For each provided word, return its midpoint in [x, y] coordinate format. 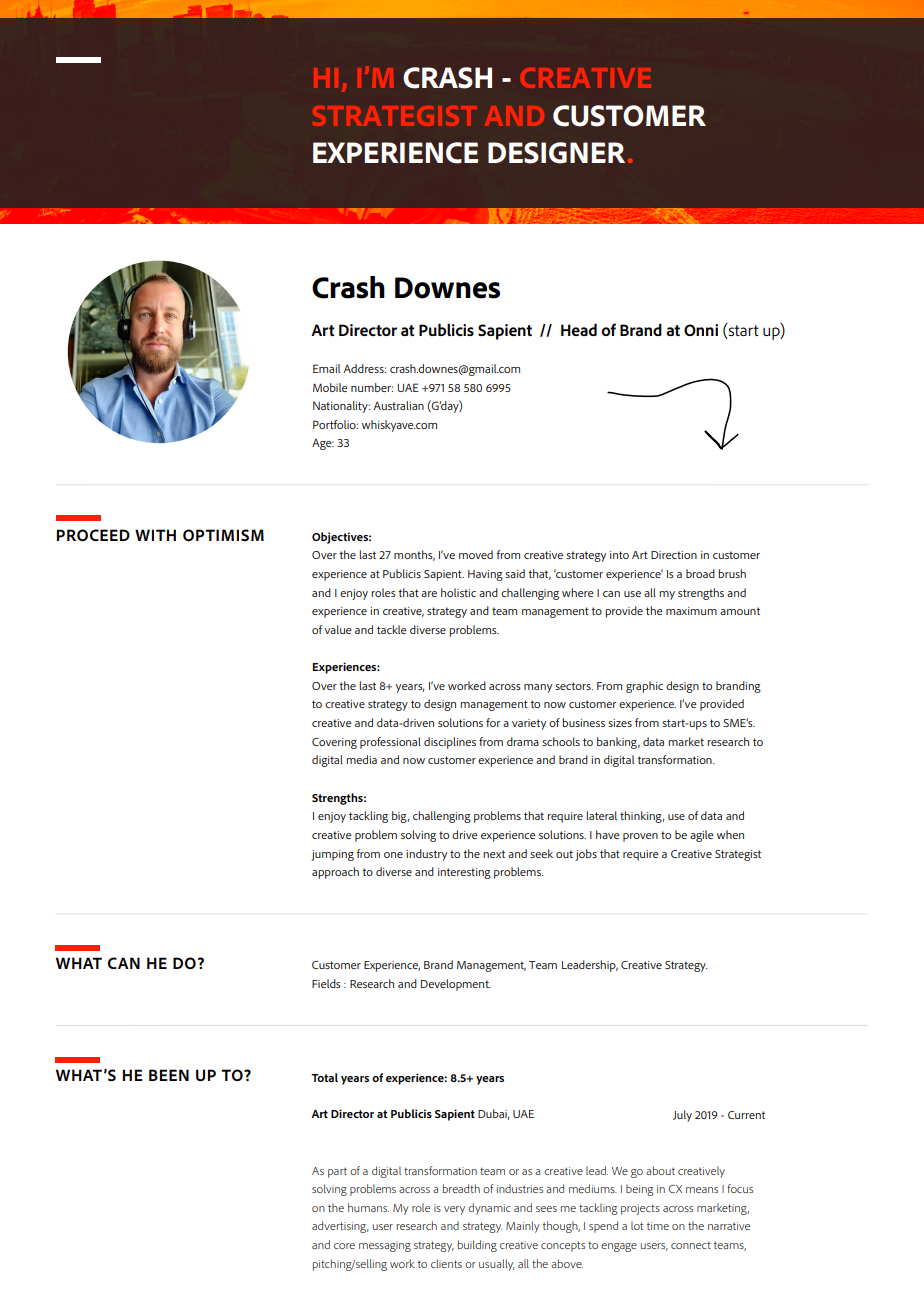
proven [640, 837]
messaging [385, 1246]
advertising [340, 1227]
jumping [332, 855]
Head [579, 329]
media [361, 759]
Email [327, 368]
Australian [399, 405]
